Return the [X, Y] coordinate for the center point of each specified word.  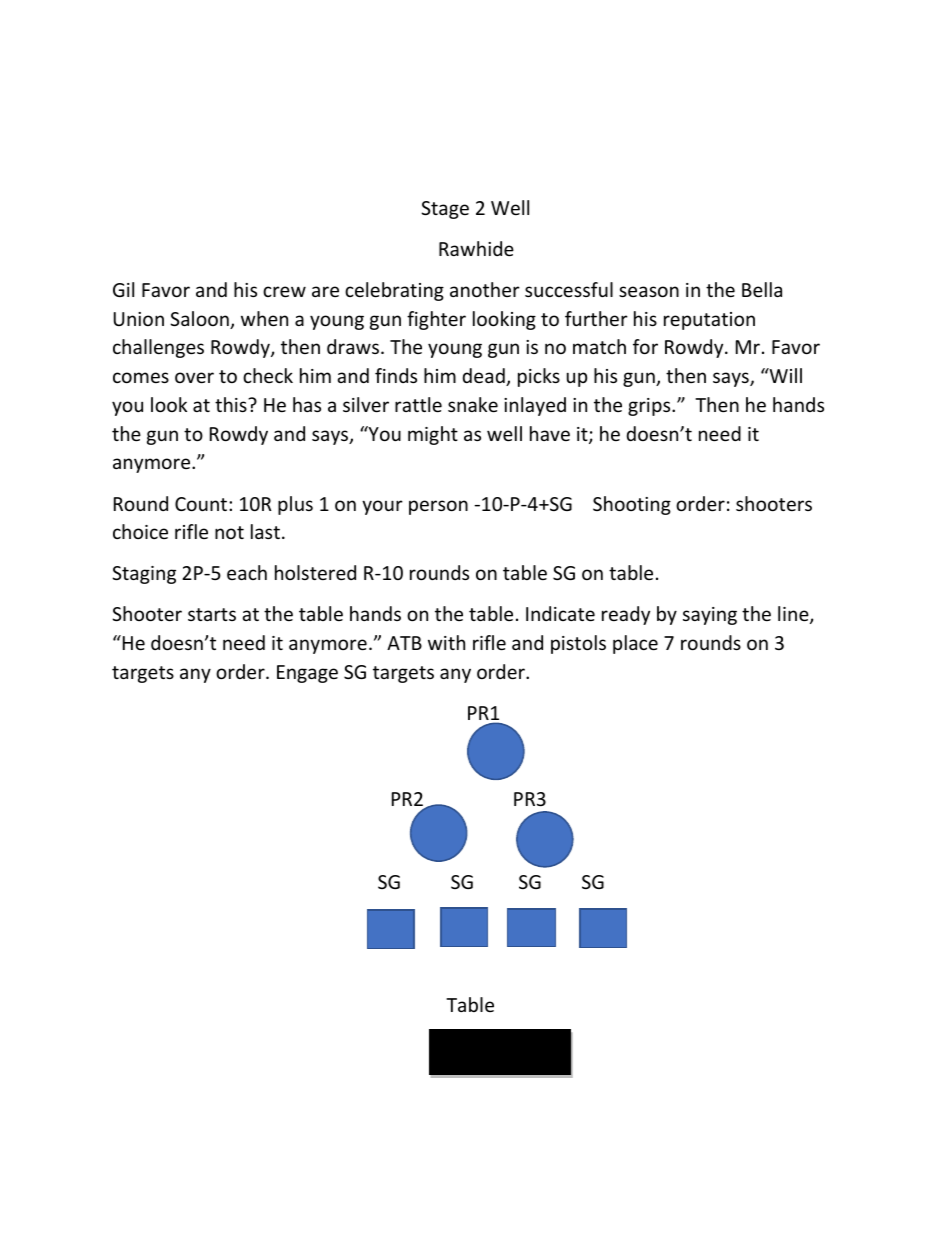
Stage [445, 210]
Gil [123, 289]
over [194, 377]
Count [202, 504]
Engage [307, 674]
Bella [762, 289]
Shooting [632, 505]
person [438, 507]
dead [485, 377]
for [645, 346]
